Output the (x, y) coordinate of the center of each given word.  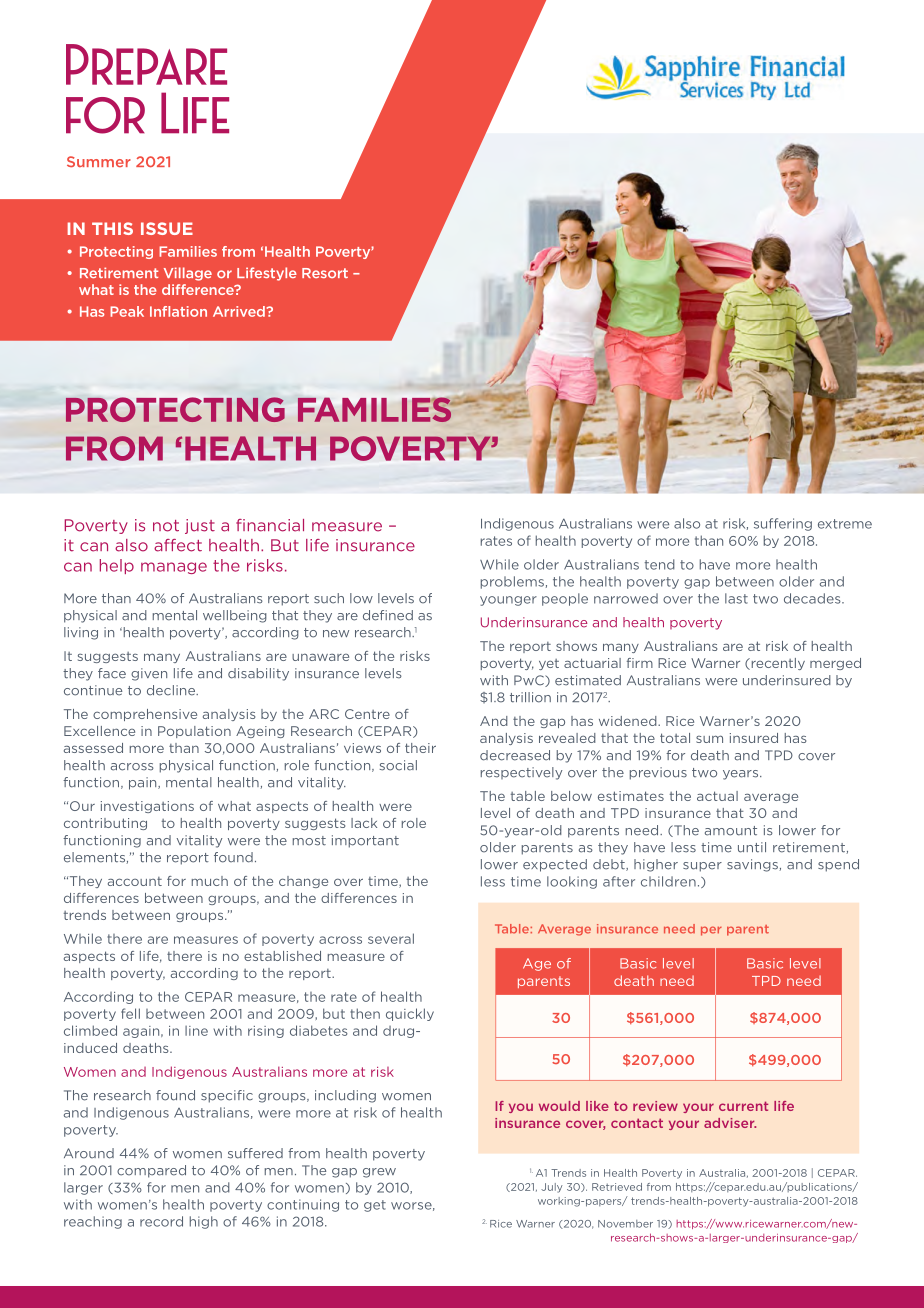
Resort (325, 273)
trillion (530, 697)
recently (777, 664)
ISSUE (167, 228)
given (149, 674)
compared (151, 1171)
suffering (783, 524)
